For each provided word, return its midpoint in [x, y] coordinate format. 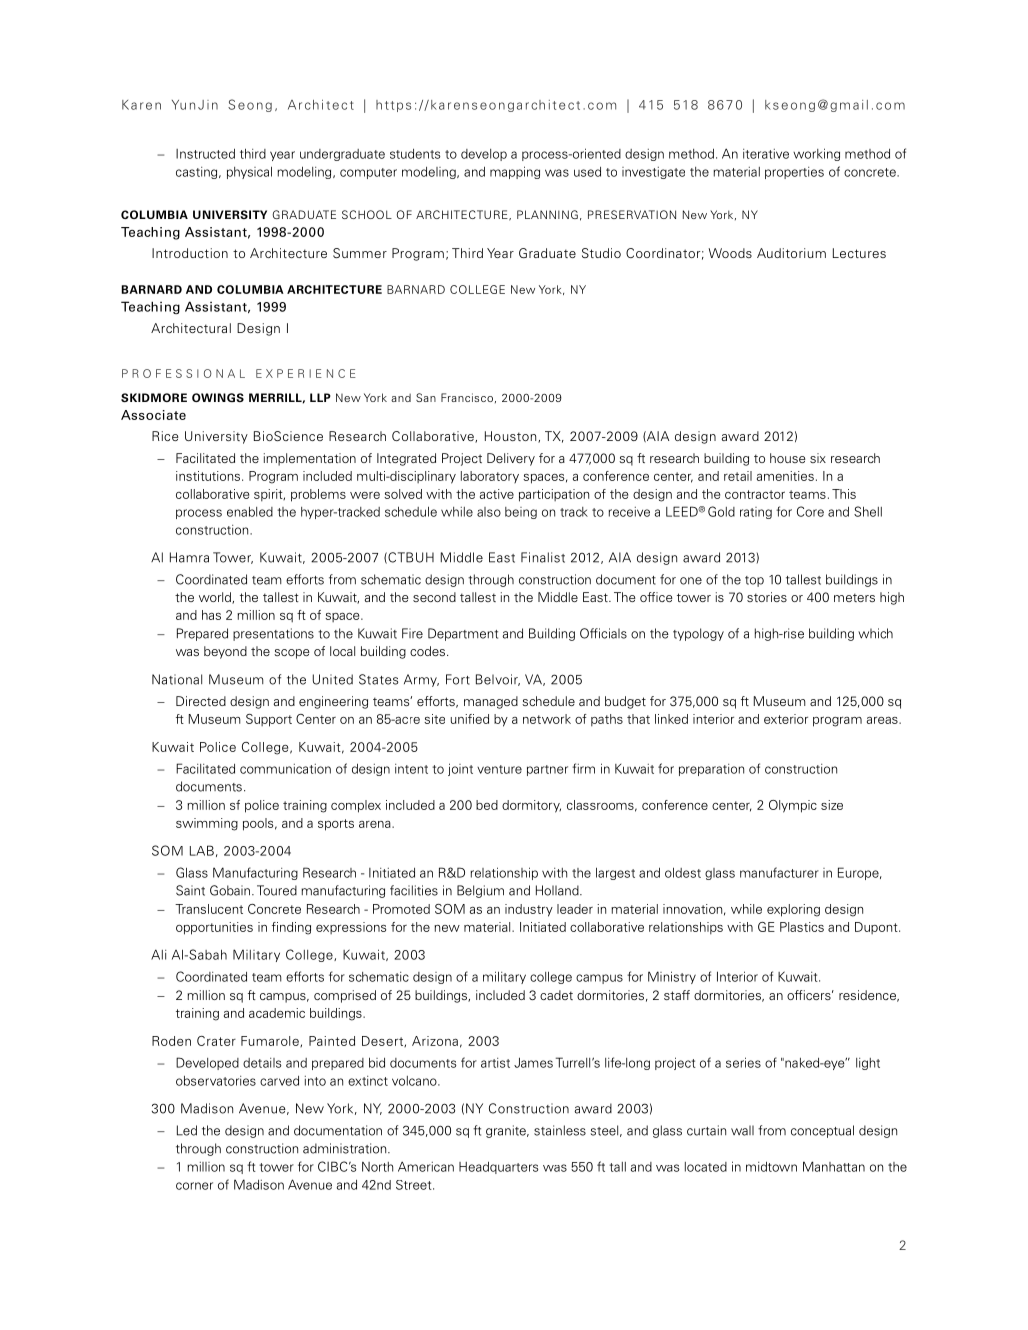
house [788, 458]
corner [194, 1186]
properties [794, 173]
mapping [515, 172]
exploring [793, 910]
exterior [786, 719]
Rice [165, 436]
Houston [512, 437]
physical [249, 172]
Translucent [209, 909]
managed [491, 702]
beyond [225, 652]
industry [529, 910]
